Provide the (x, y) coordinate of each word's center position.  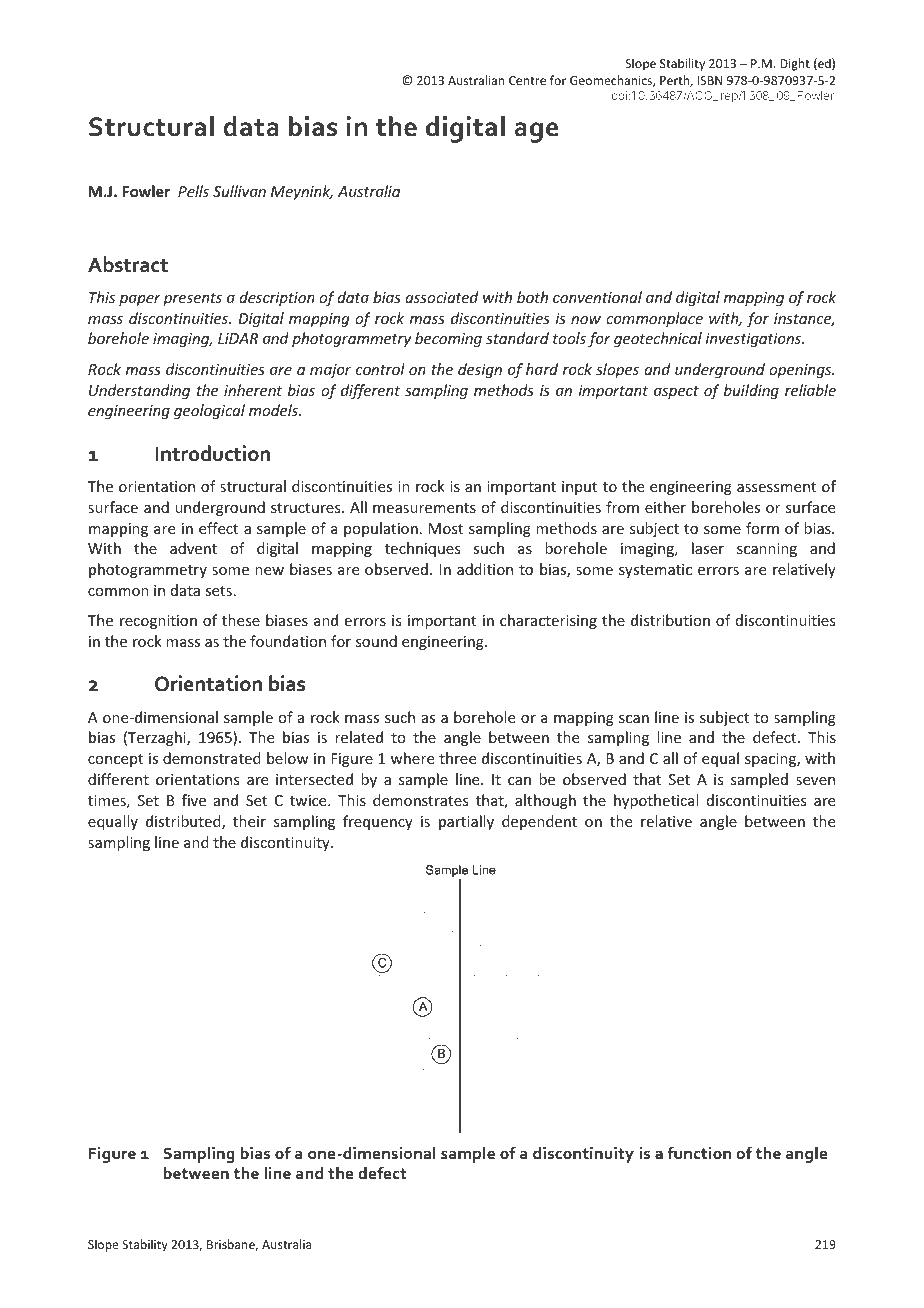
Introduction (212, 453)
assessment (776, 487)
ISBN (710, 80)
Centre (527, 80)
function (699, 1152)
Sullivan (239, 191)
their (249, 821)
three (457, 758)
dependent (539, 822)
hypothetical (656, 801)
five (194, 800)
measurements (424, 508)
